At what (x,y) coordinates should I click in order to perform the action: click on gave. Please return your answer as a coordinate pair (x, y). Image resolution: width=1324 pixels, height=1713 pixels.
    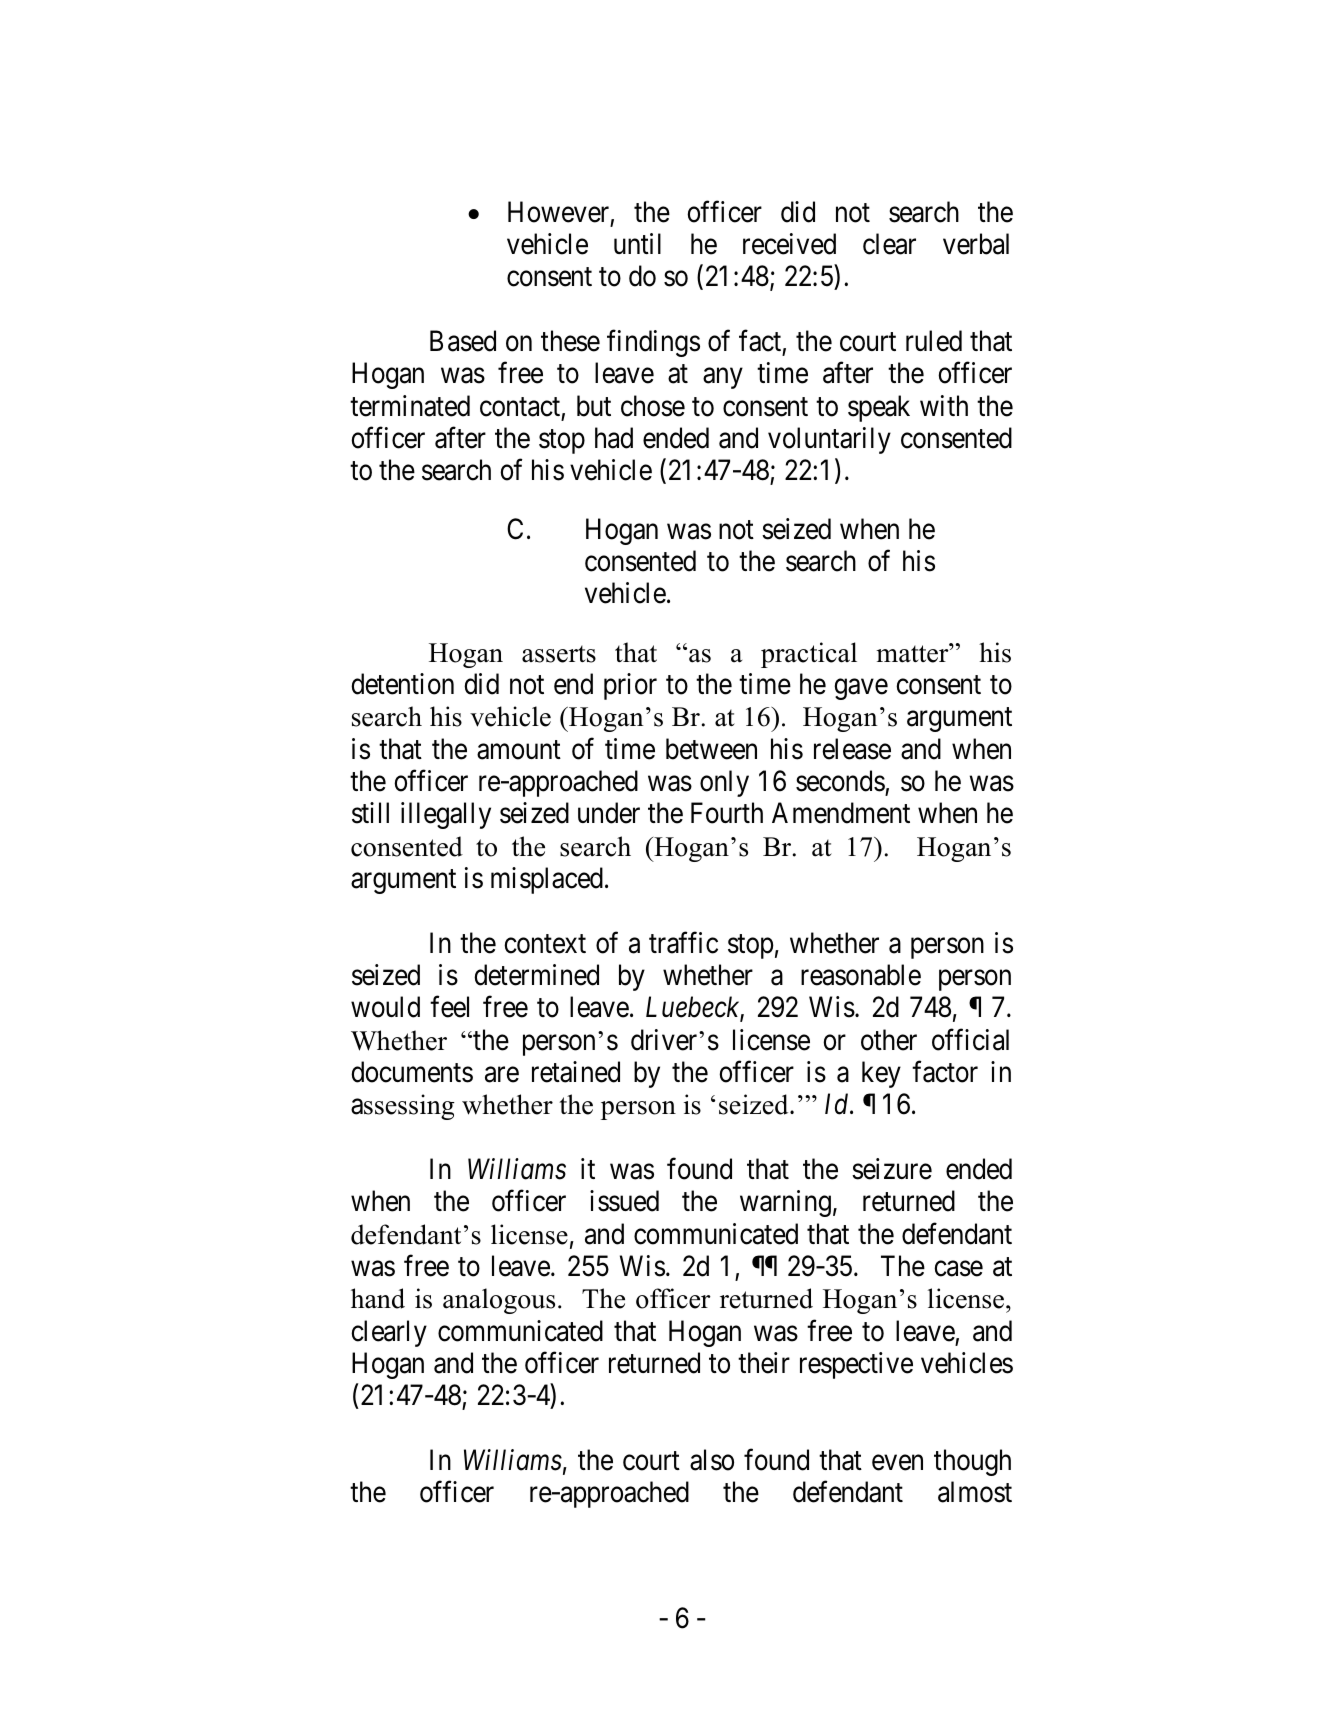
    Looking at the image, I should click on (861, 689).
